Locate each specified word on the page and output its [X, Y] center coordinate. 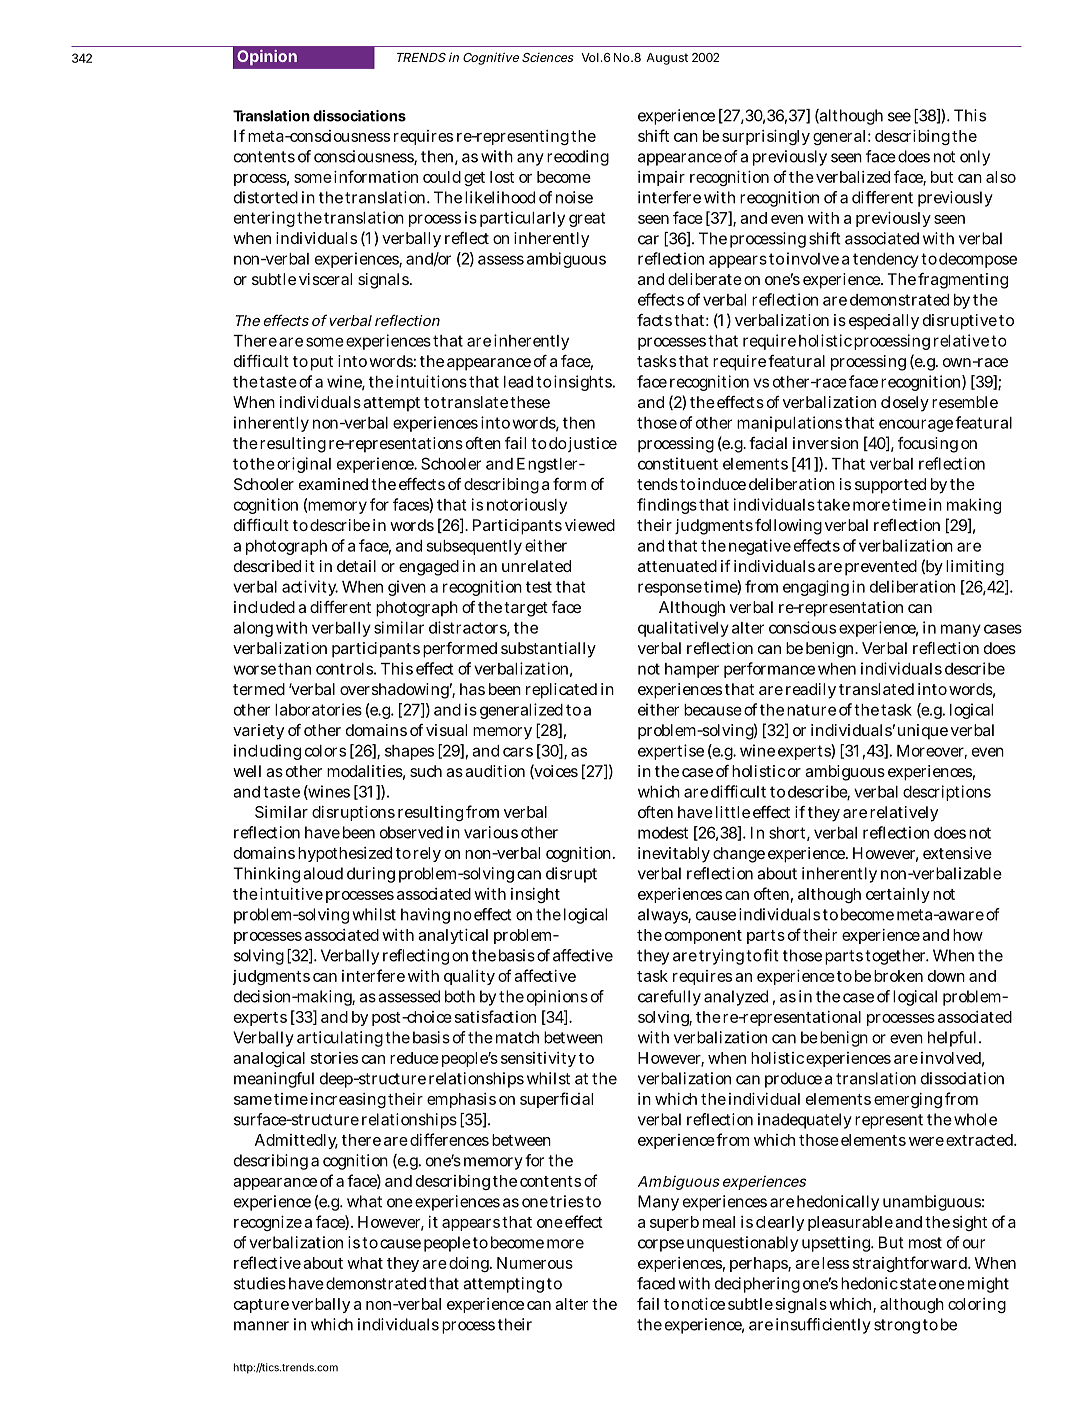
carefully [669, 998]
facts [654, 320]
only [975, 158]
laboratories [318, 709]
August [667, 59]
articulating [340, 1039]
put [322, 363]
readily [811, 691]
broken [898, 976]
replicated [561, 691]
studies [260, 1283]
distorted [266, 197]
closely [905, 404]
